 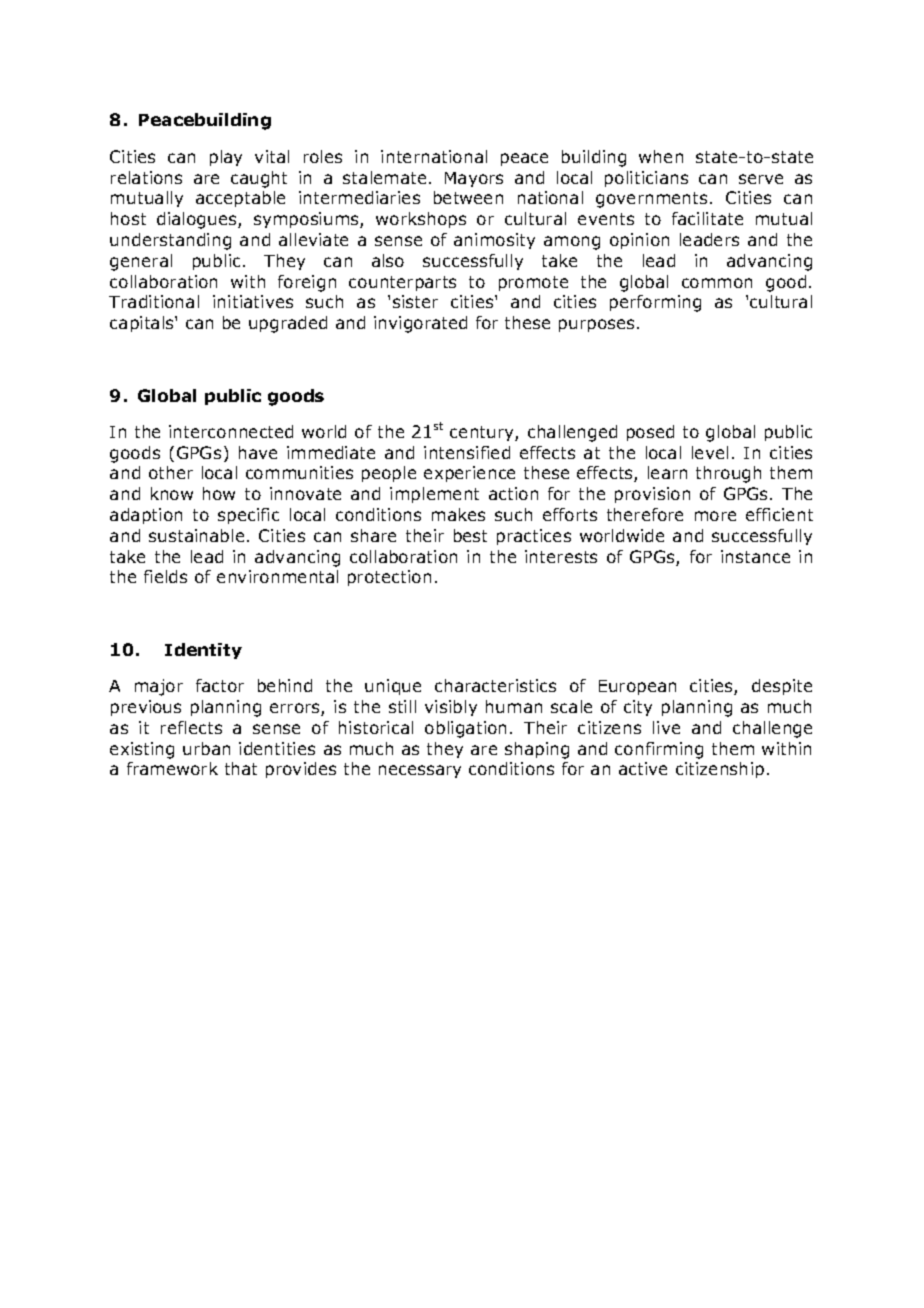 What do you see at coordinates (171, 472) in the document?
I see `other` at bounding box center [171, 472].
